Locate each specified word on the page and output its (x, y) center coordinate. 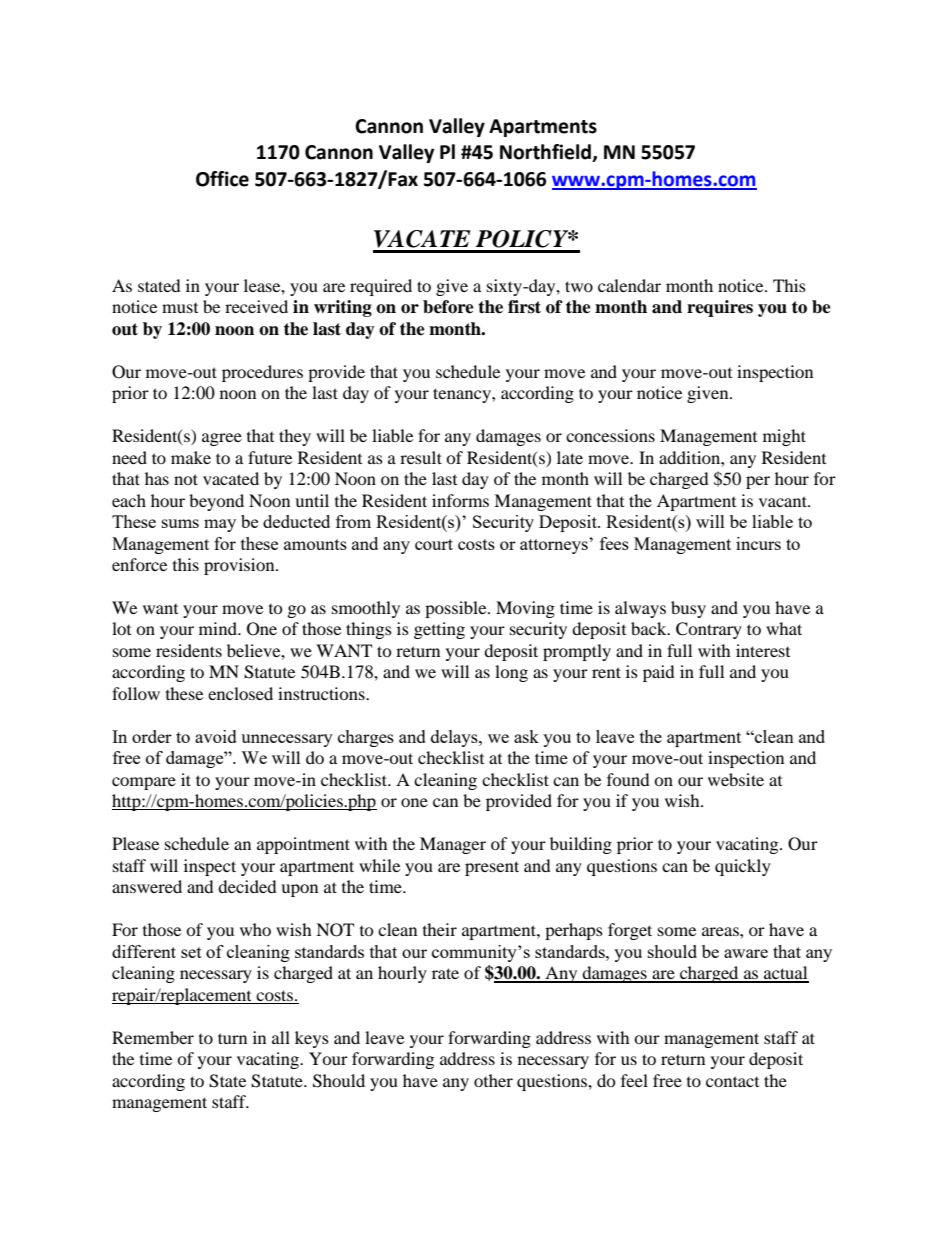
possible (457, 609)
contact (732, 1081)
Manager (453, 845)
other (493, 1080)
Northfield (546, 153)
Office (222, 179)
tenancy (463, 395)
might (784, 437)
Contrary (709, 630)
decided (247, 886)
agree (222, 439)
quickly (743, 867)
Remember (153, 1037)
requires (720, 308)
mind (219, 628)
